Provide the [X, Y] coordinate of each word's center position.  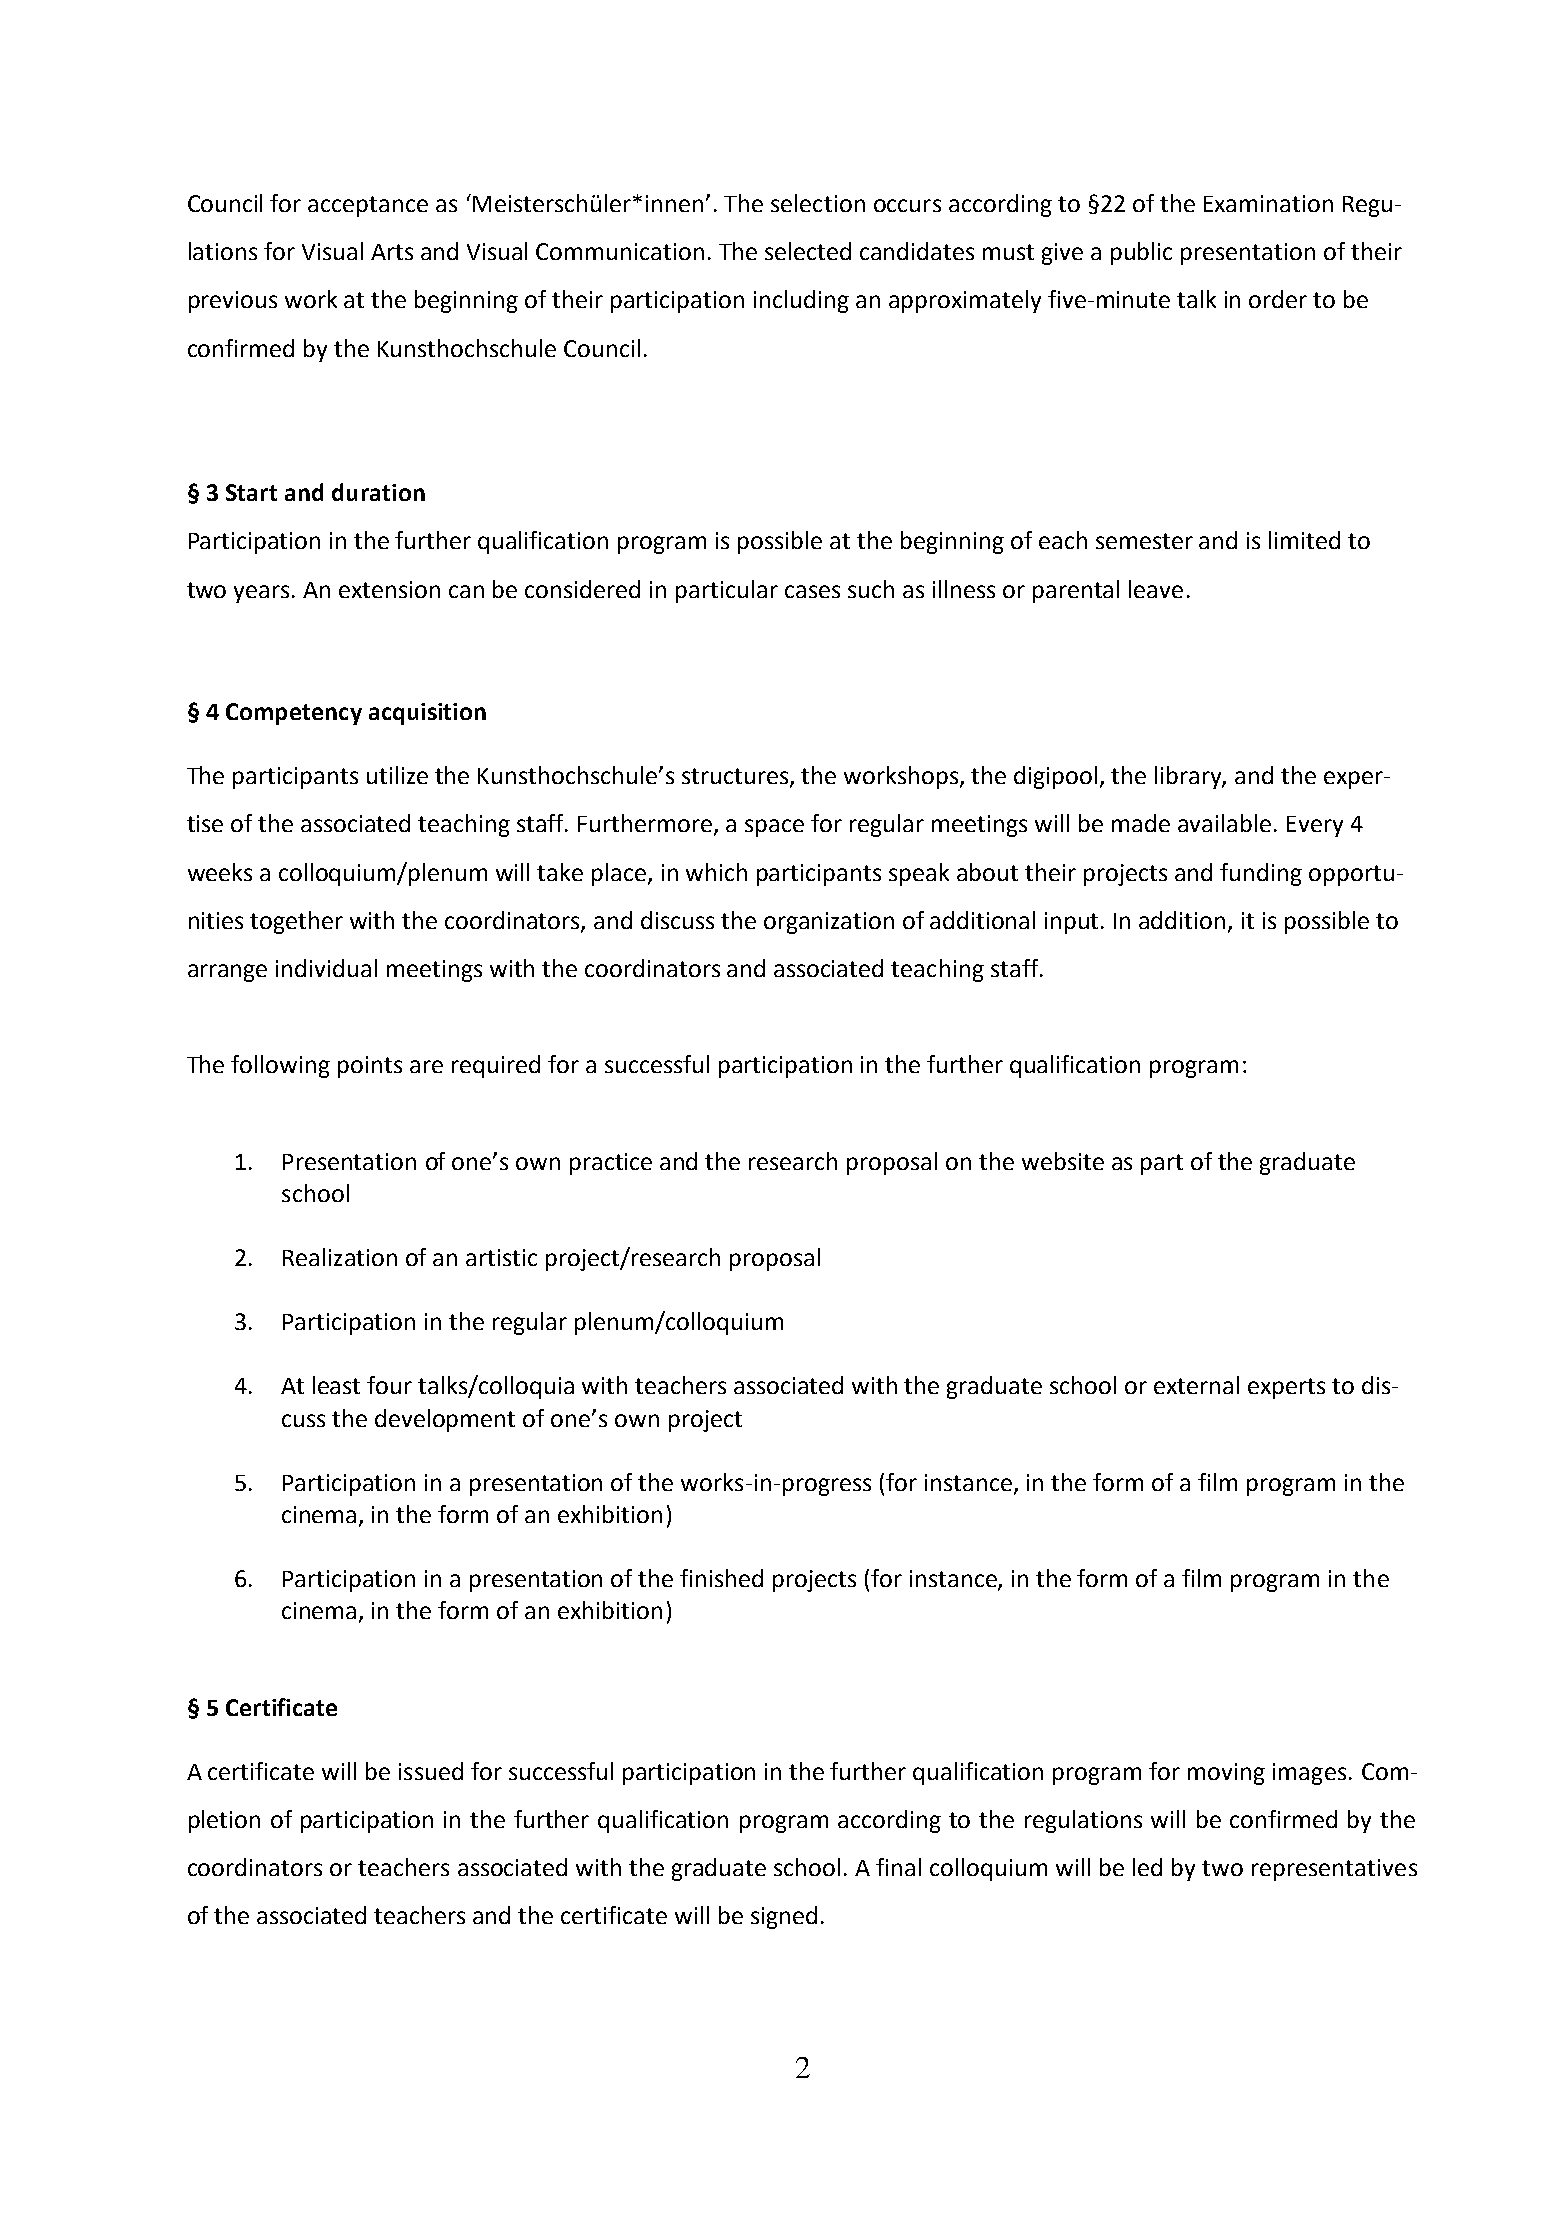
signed [784, 1917]
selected [808, 251]
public [1141, 253]
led [1147, 1867]
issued [431, 1771]
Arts [392, 252]
